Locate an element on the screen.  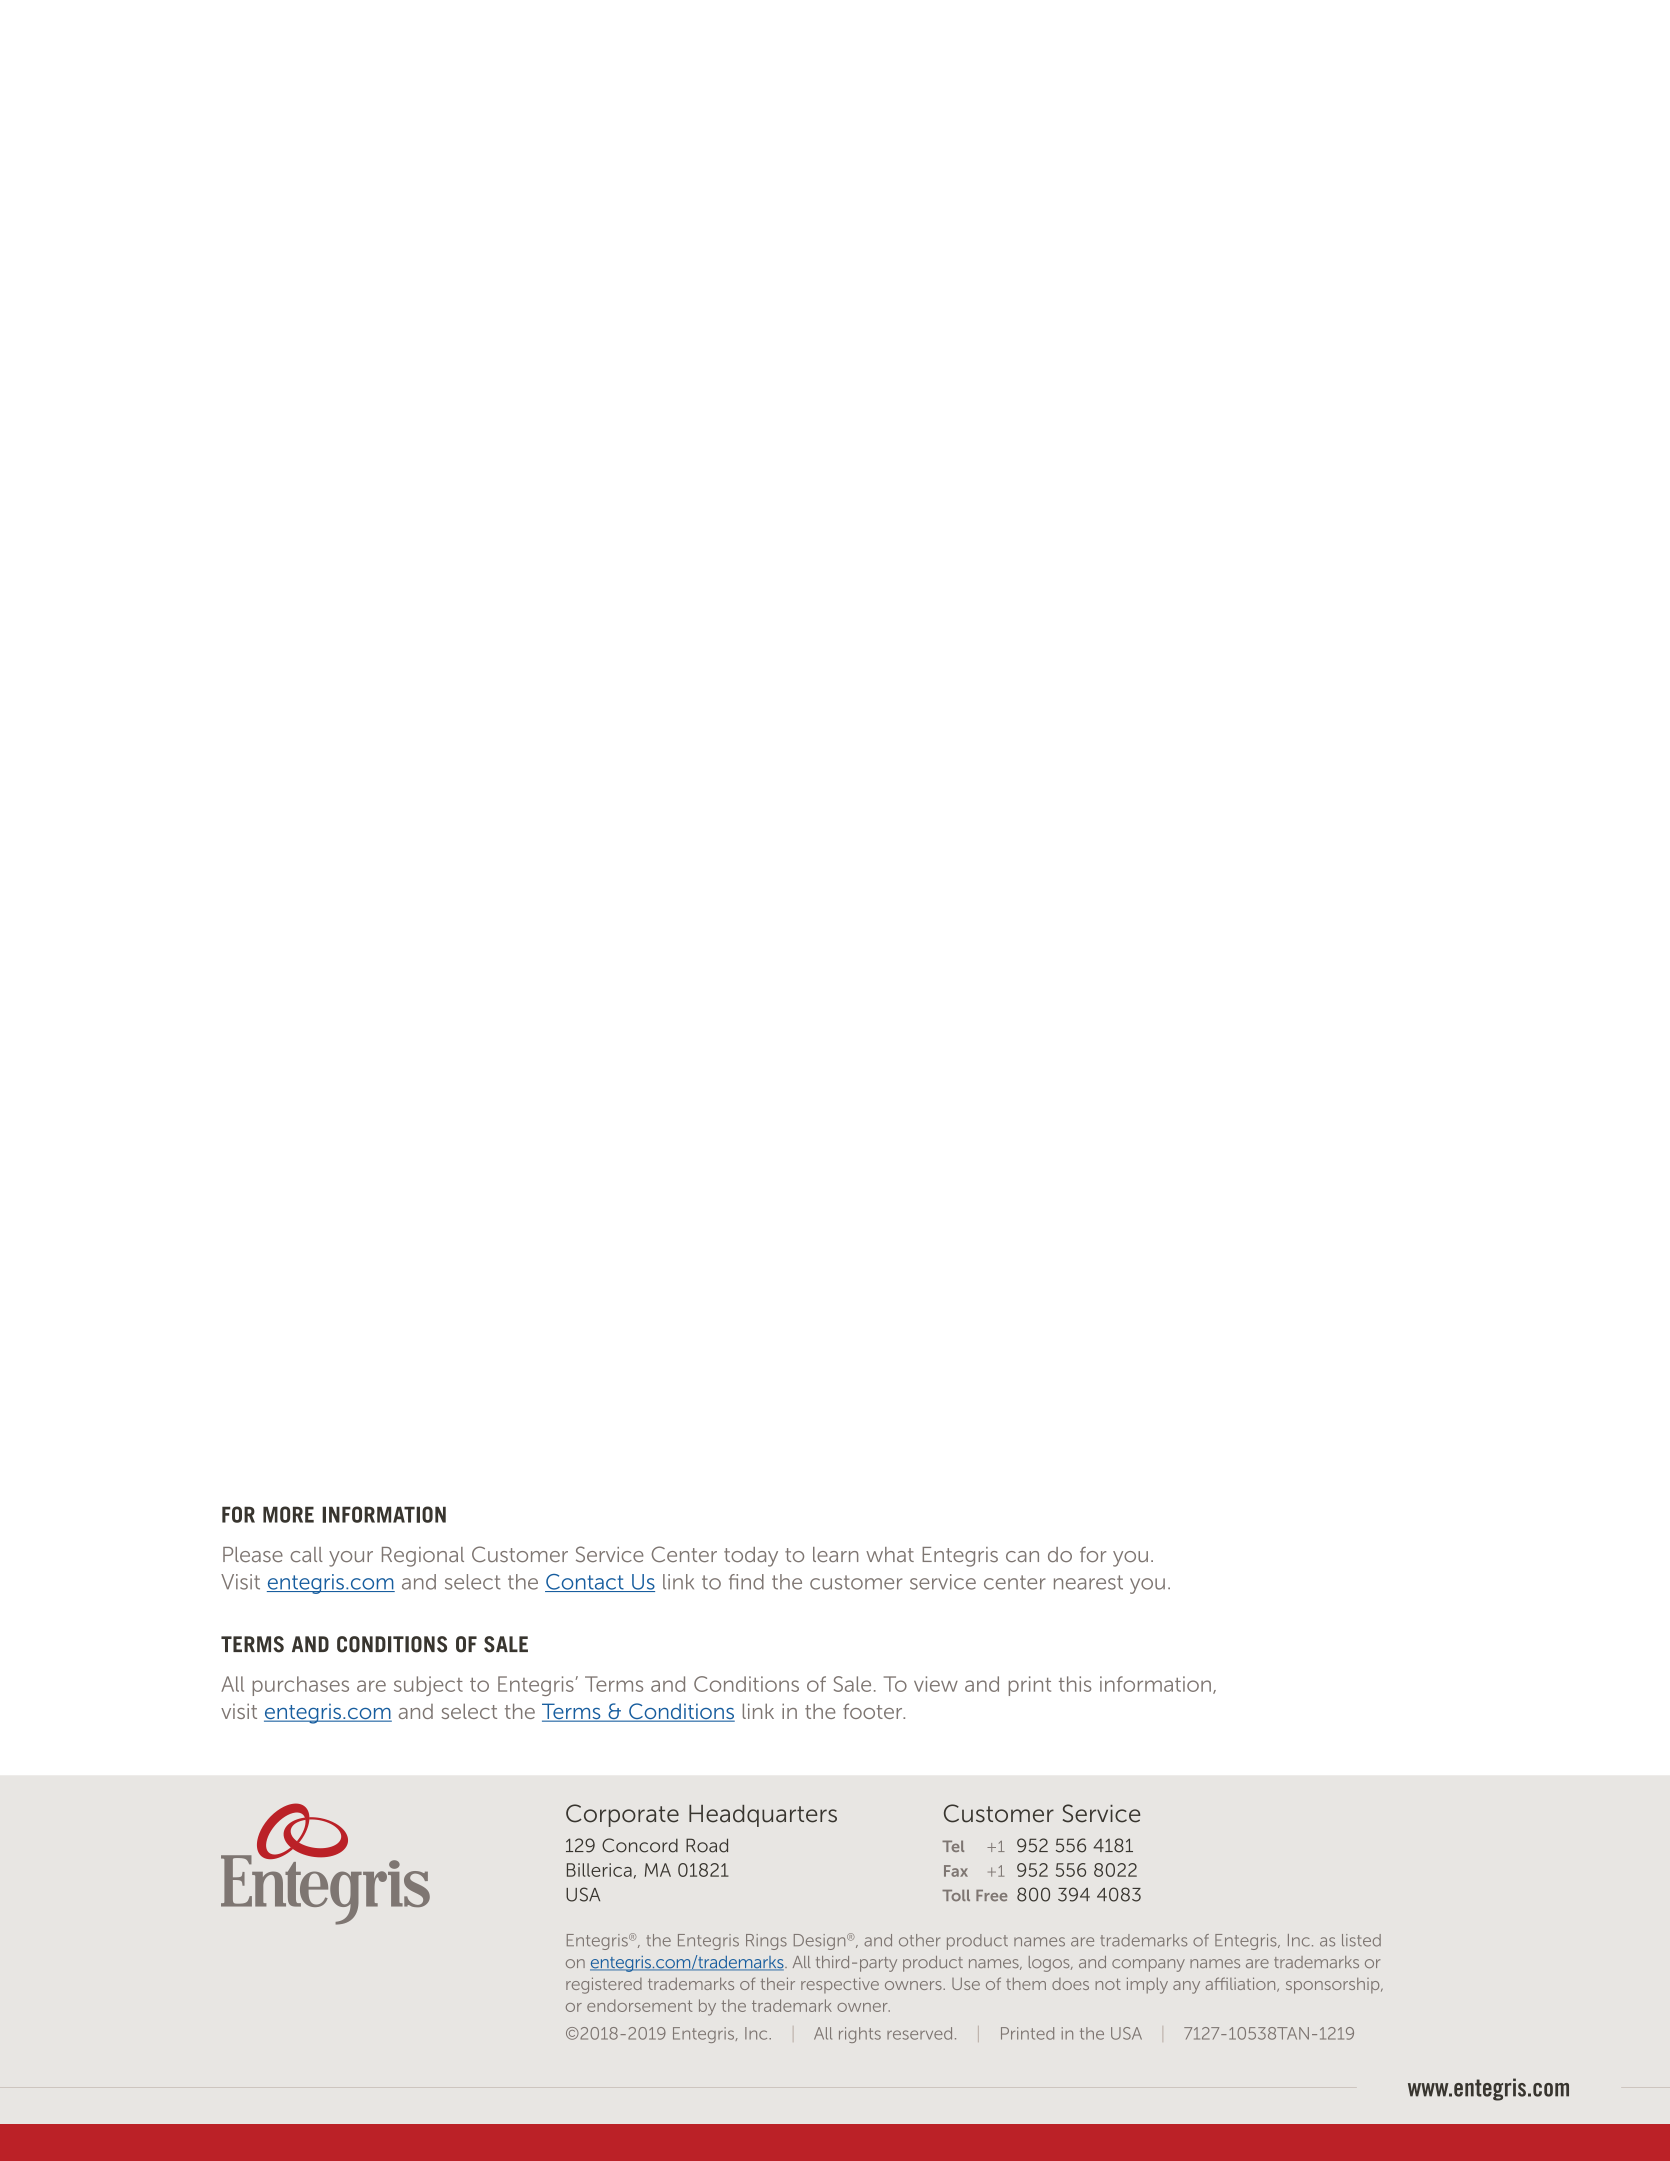
affiliation is located at coordinates (1242, 1984).
